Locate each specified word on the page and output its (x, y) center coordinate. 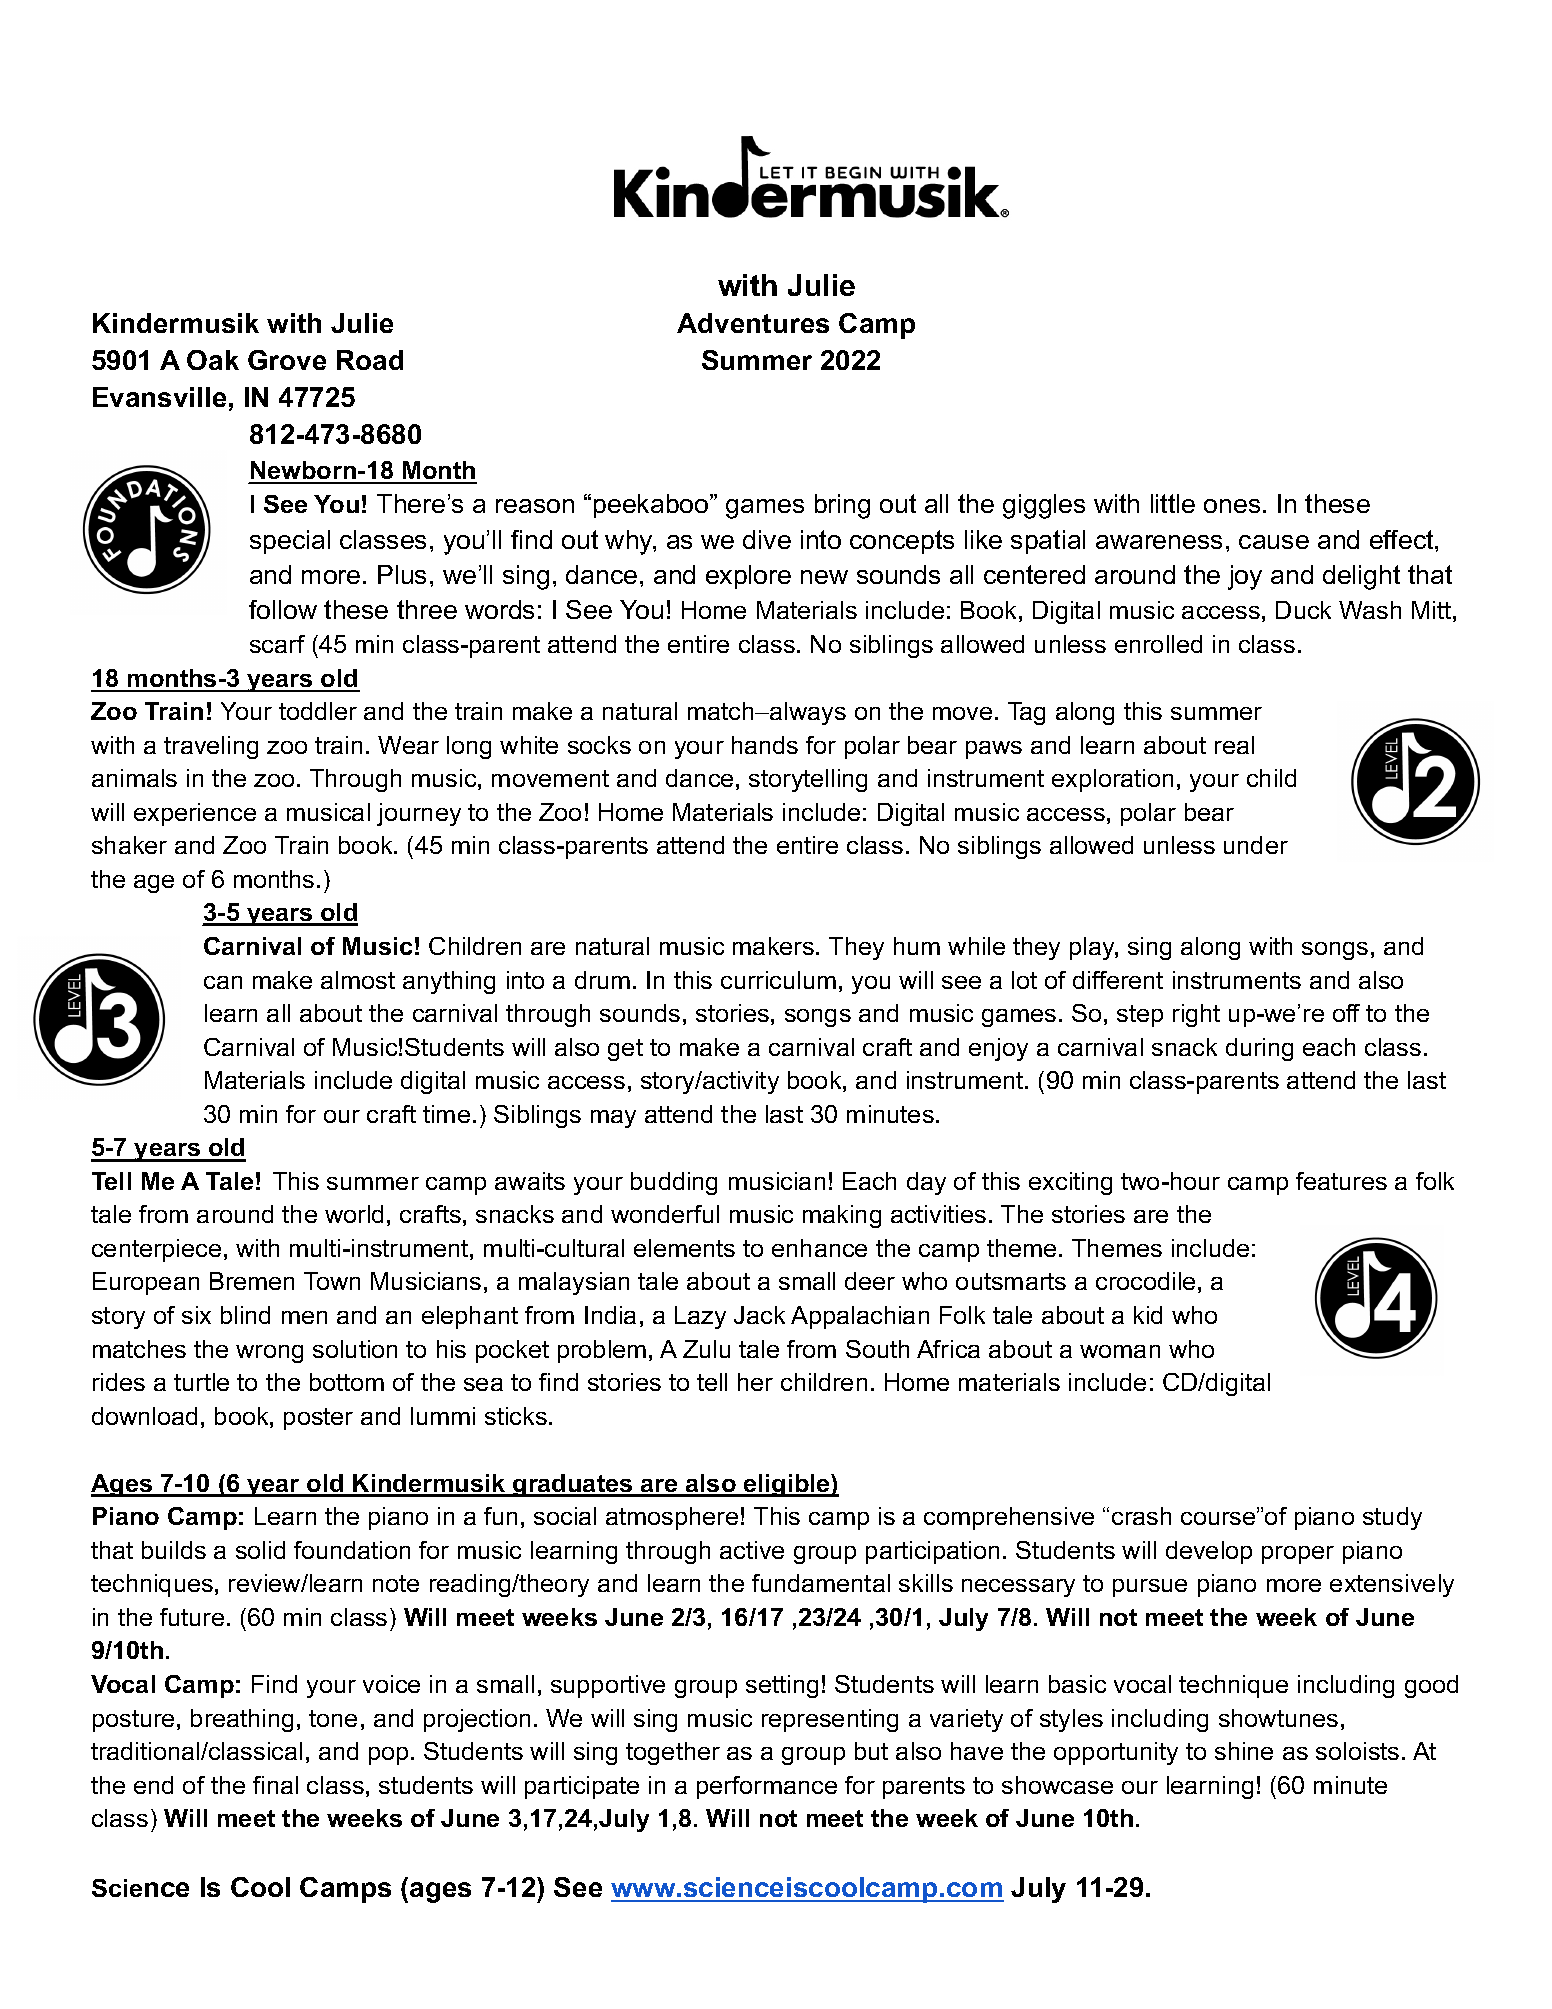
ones (1232, 506)
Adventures (753, 323)
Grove (287, 360)
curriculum (778, 980)
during (1259, 1049)
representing (830, 1720)
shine (1244, 1751)
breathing (242, 1720)
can (223, 982)
